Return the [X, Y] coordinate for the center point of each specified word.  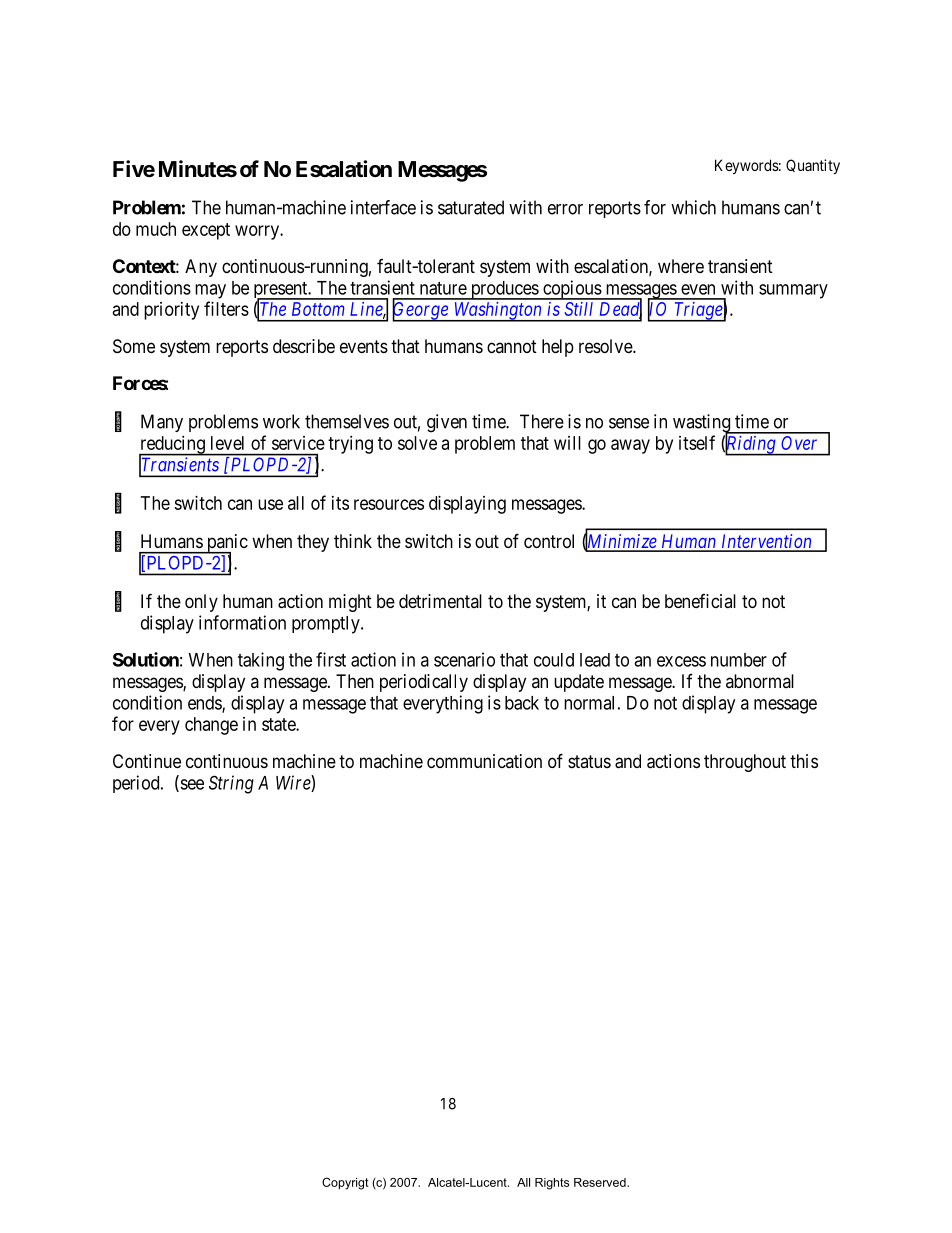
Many [162, 423]
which [693, 207]
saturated [471, 207]
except [206, 231]
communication [484, 761]
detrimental [440, 601]
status [589, 761]
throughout [745, 763]
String [231, 784]
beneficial [700, 601]
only [201, 603]
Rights [552, 1184]
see [191, 785]
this [804, 761]
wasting [703, 424]
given [447, 423]
